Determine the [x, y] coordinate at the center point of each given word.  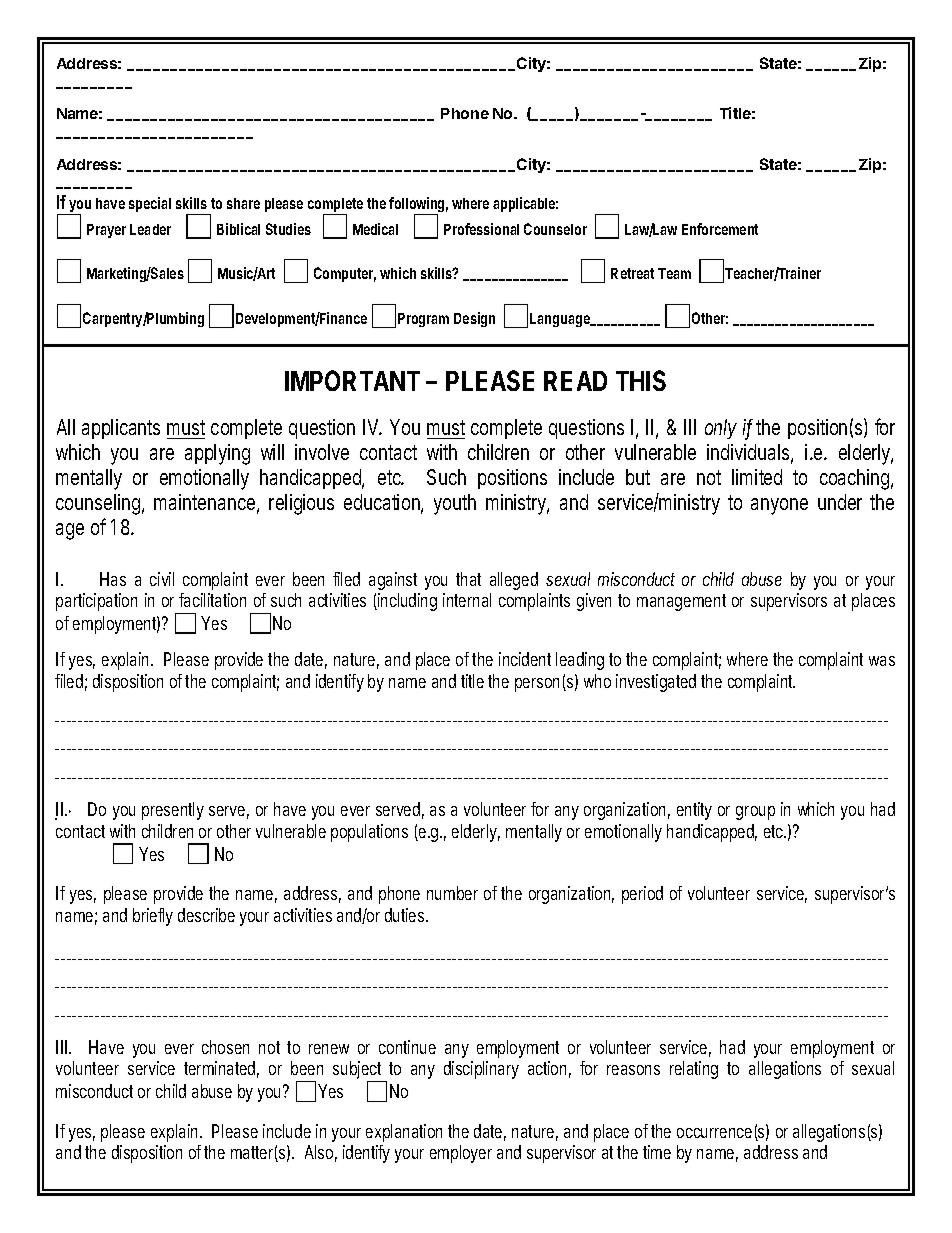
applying [217, 454]
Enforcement [720, 229]
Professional [481, 229]
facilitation [212, 600]
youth [455, 504]
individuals [750, 453]
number [452, 893]
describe [206, 915]
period [642, 895]
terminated [221, 1069]
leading [580, 661]
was [882, 661]
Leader [150, 229]
